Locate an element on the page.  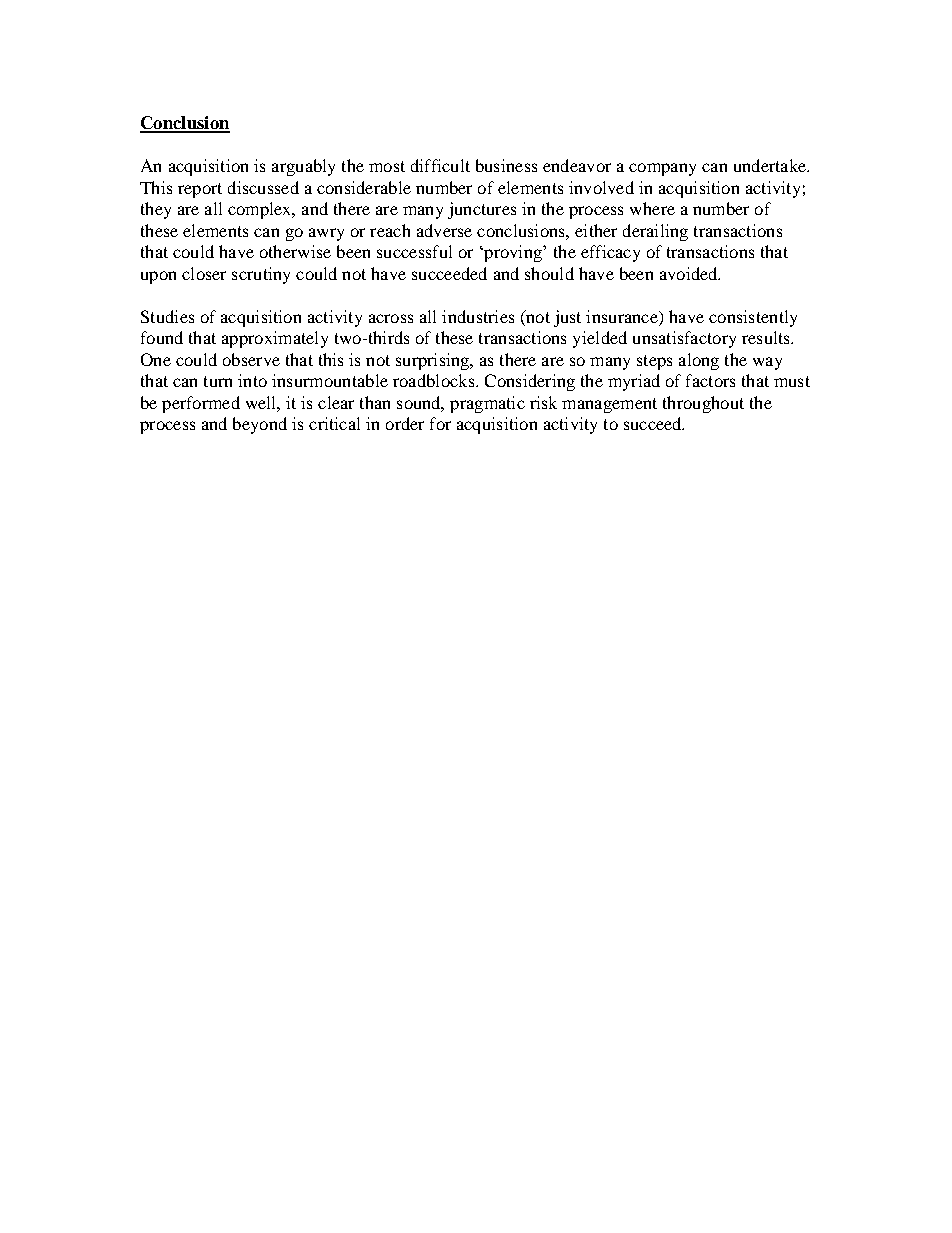
pragmatic is located at coordinates (487, 404).
